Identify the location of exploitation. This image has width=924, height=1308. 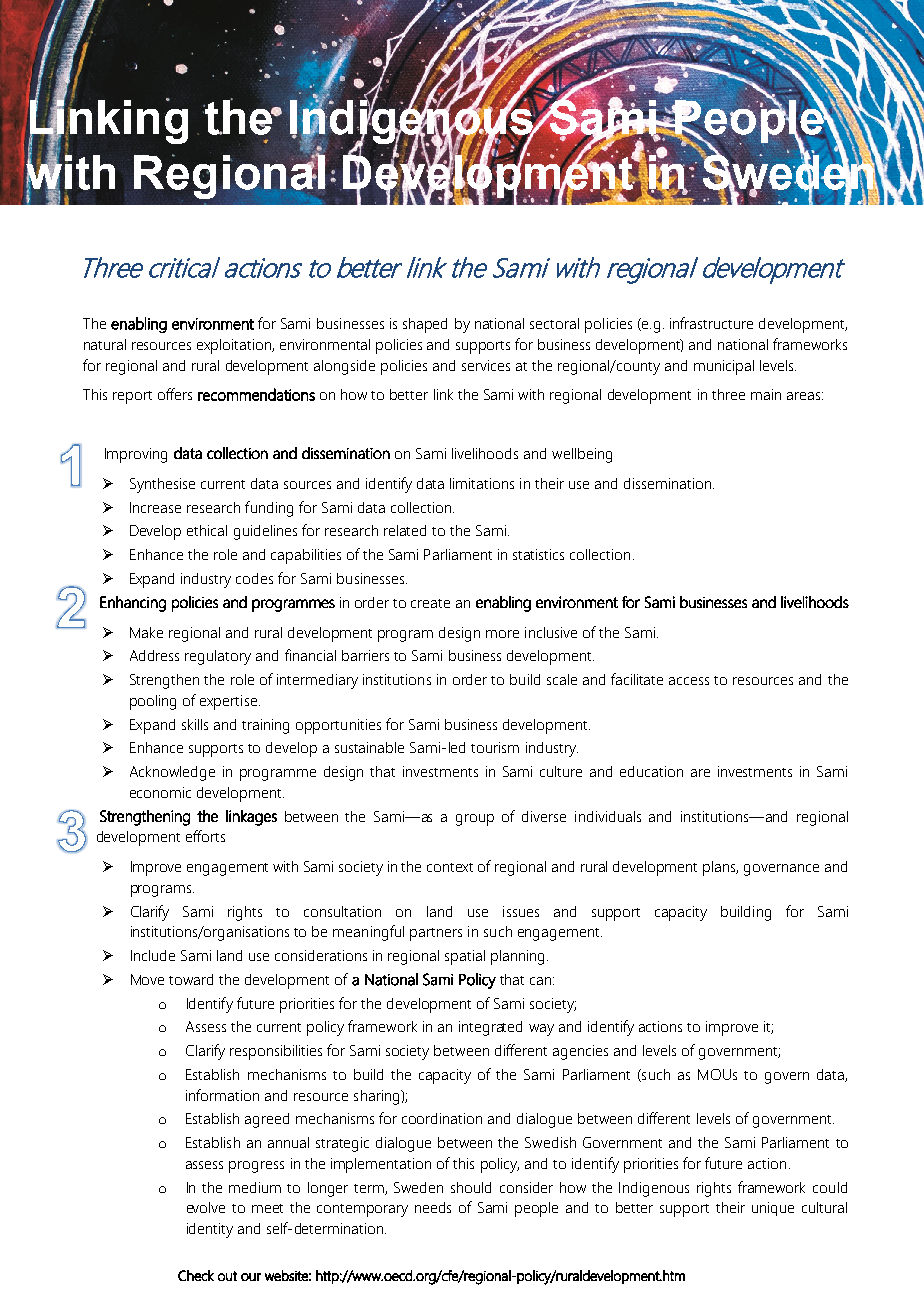
(235, 346).
